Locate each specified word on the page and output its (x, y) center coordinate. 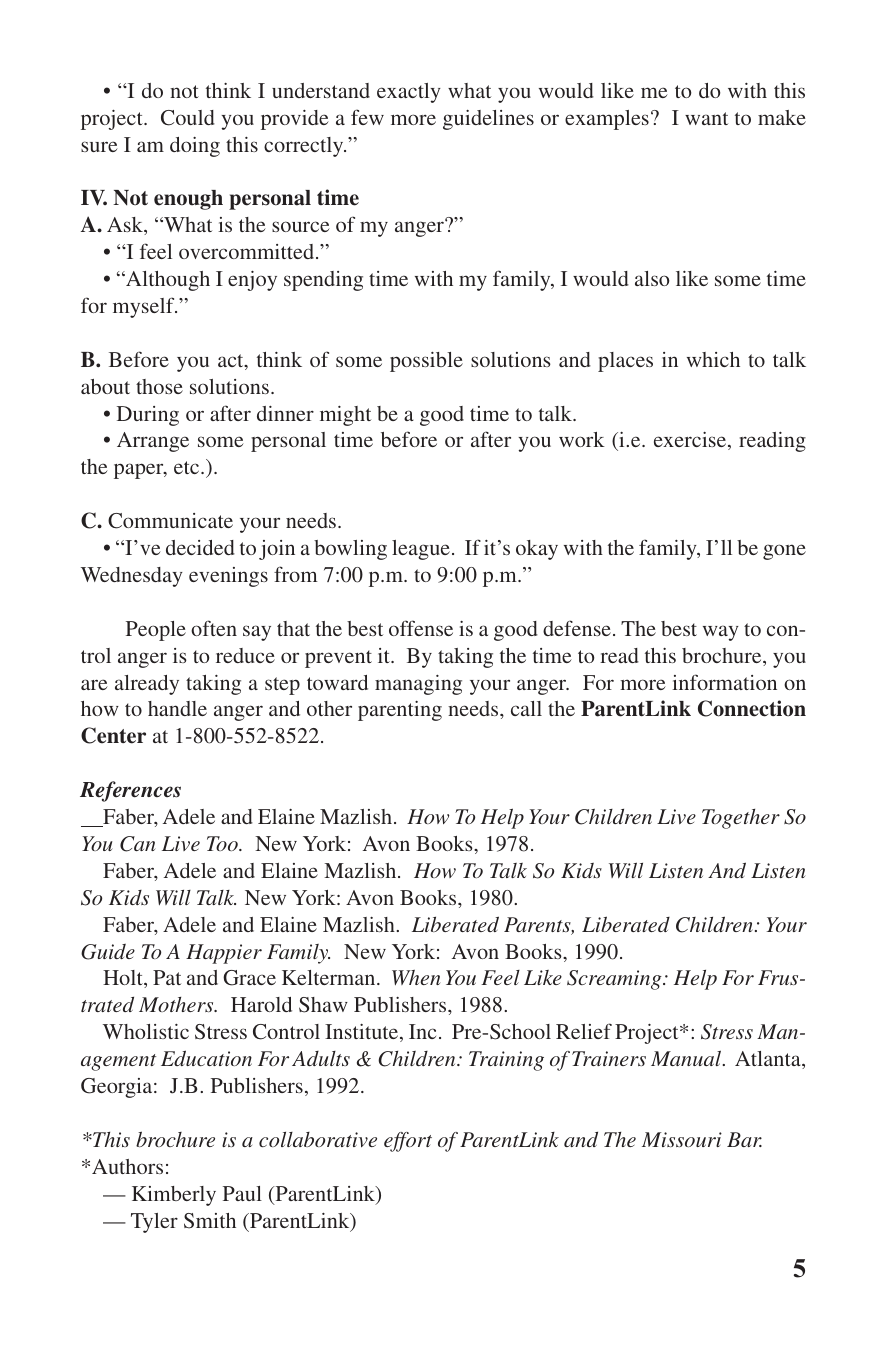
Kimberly (174, 1196)
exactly (409, 93)
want (706, 118)
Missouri (682, 1139)
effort (408, 1142)
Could (188, 118)
